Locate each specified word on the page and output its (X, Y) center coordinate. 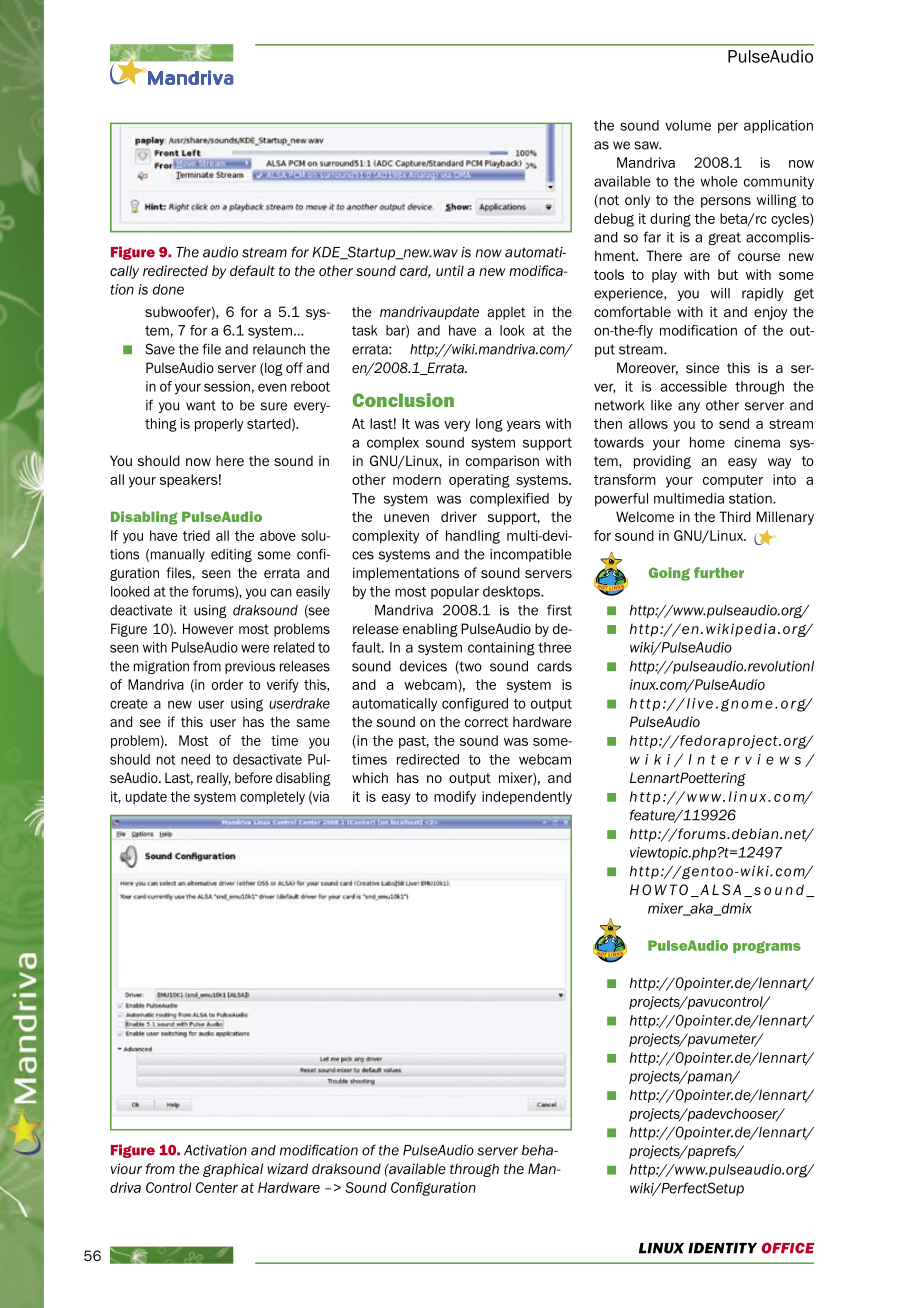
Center (217, 1187)
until (450, 270)
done (168, 289)
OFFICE (788, 1248)
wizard (287, 1168)
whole (719, 181)
